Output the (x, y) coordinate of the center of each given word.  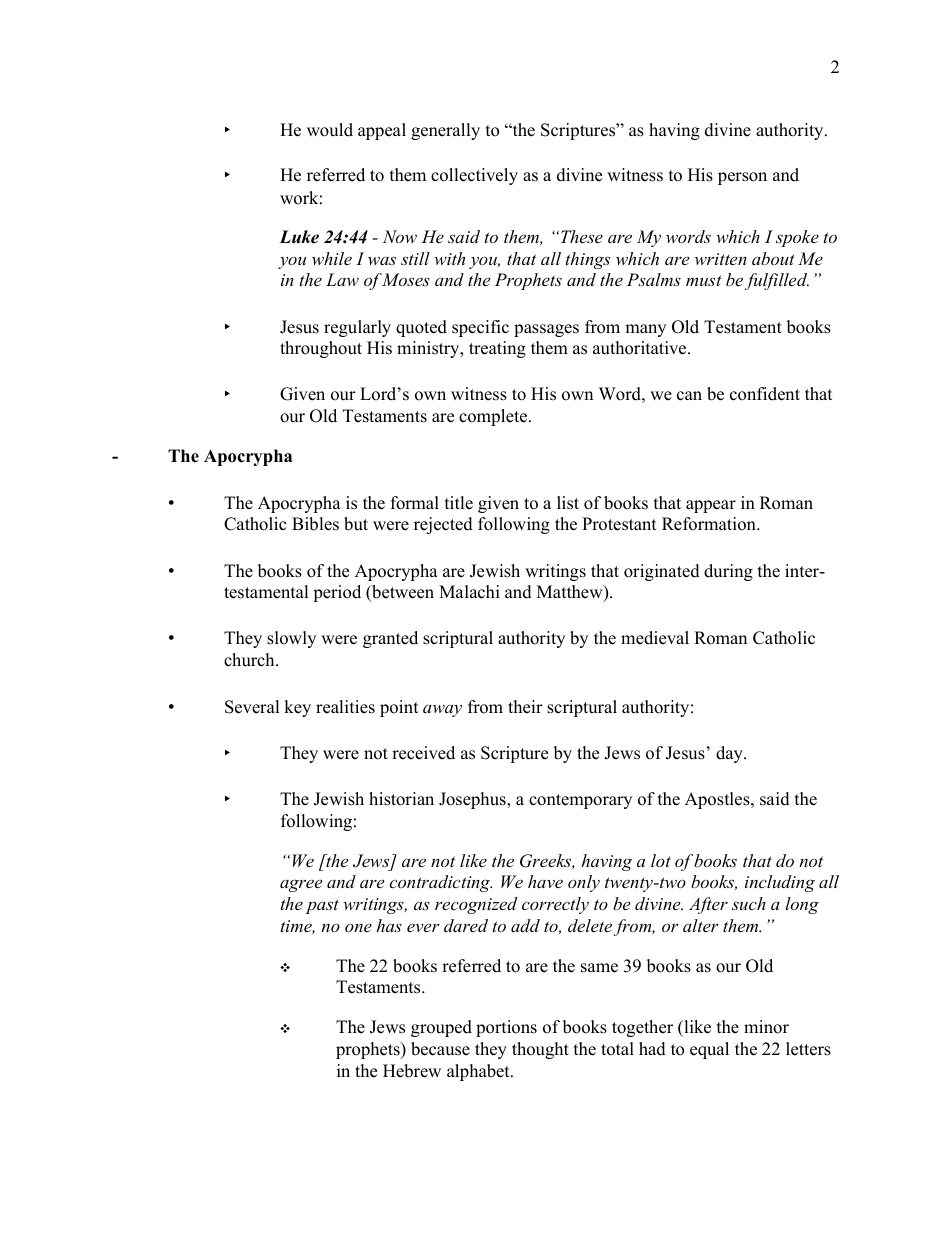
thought (540, 1050)
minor (766, 1027)
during (728, 572)
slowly (291, 639)
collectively (474, 176)
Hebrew (412, 1071)
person (742, 178)
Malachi (469, 592)
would (330, 130)
